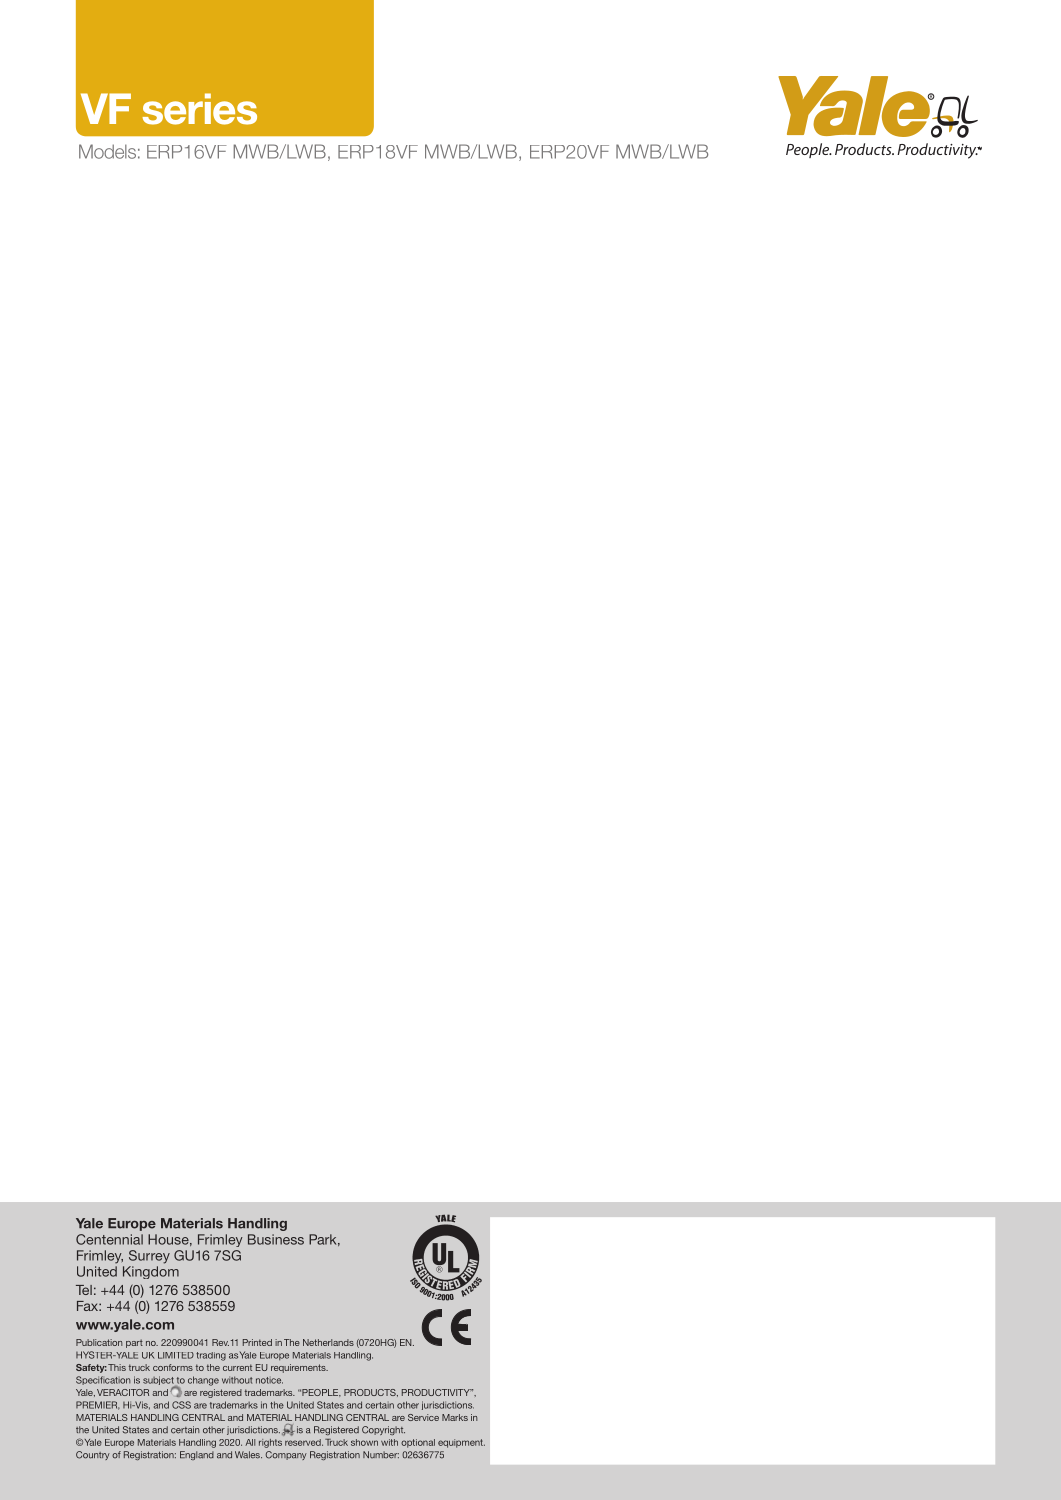 This page has height=1500, width=1061. I want to click on Business, so click(276, 1239).
